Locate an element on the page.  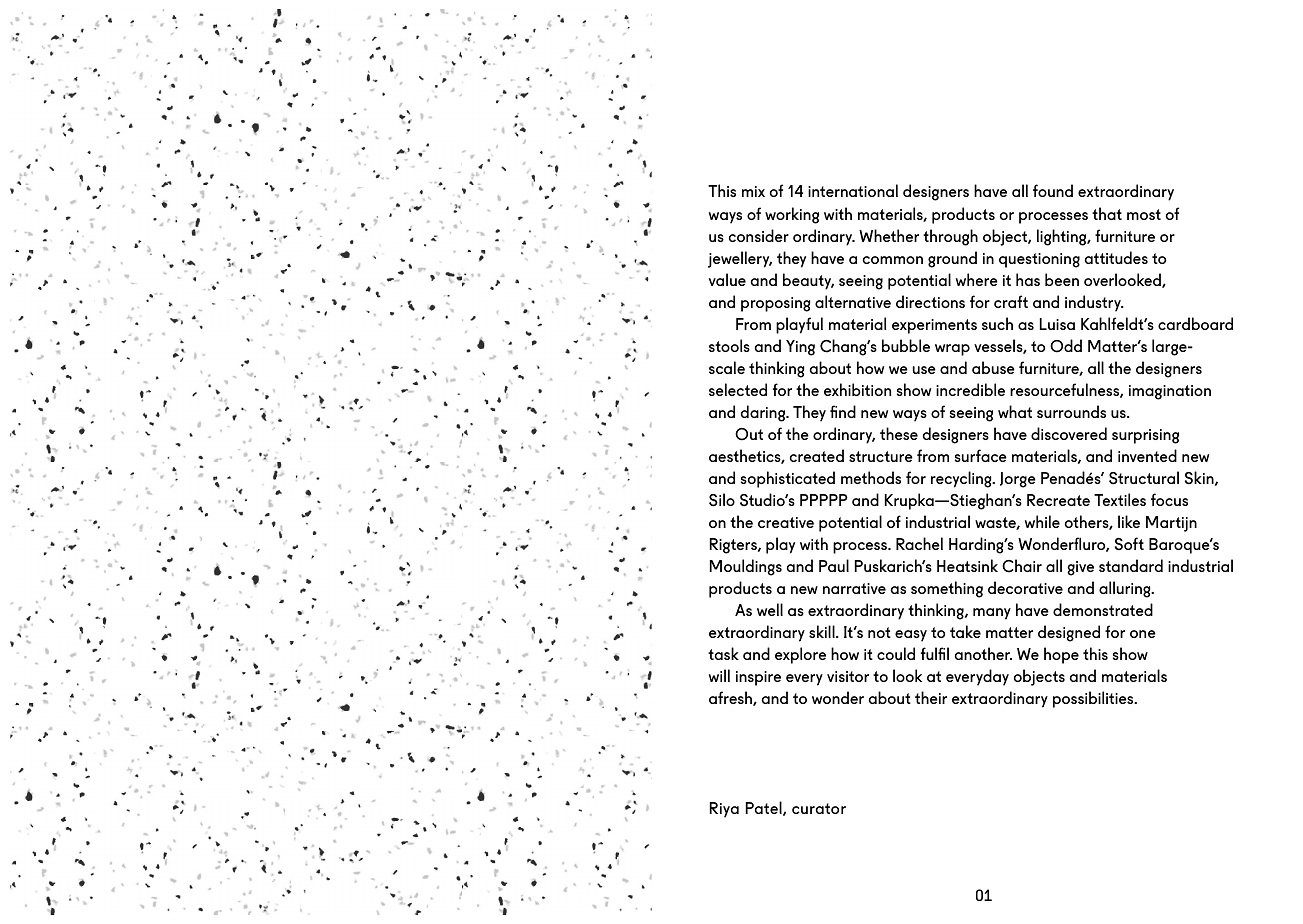
take is located at coordinates (965, 631).
